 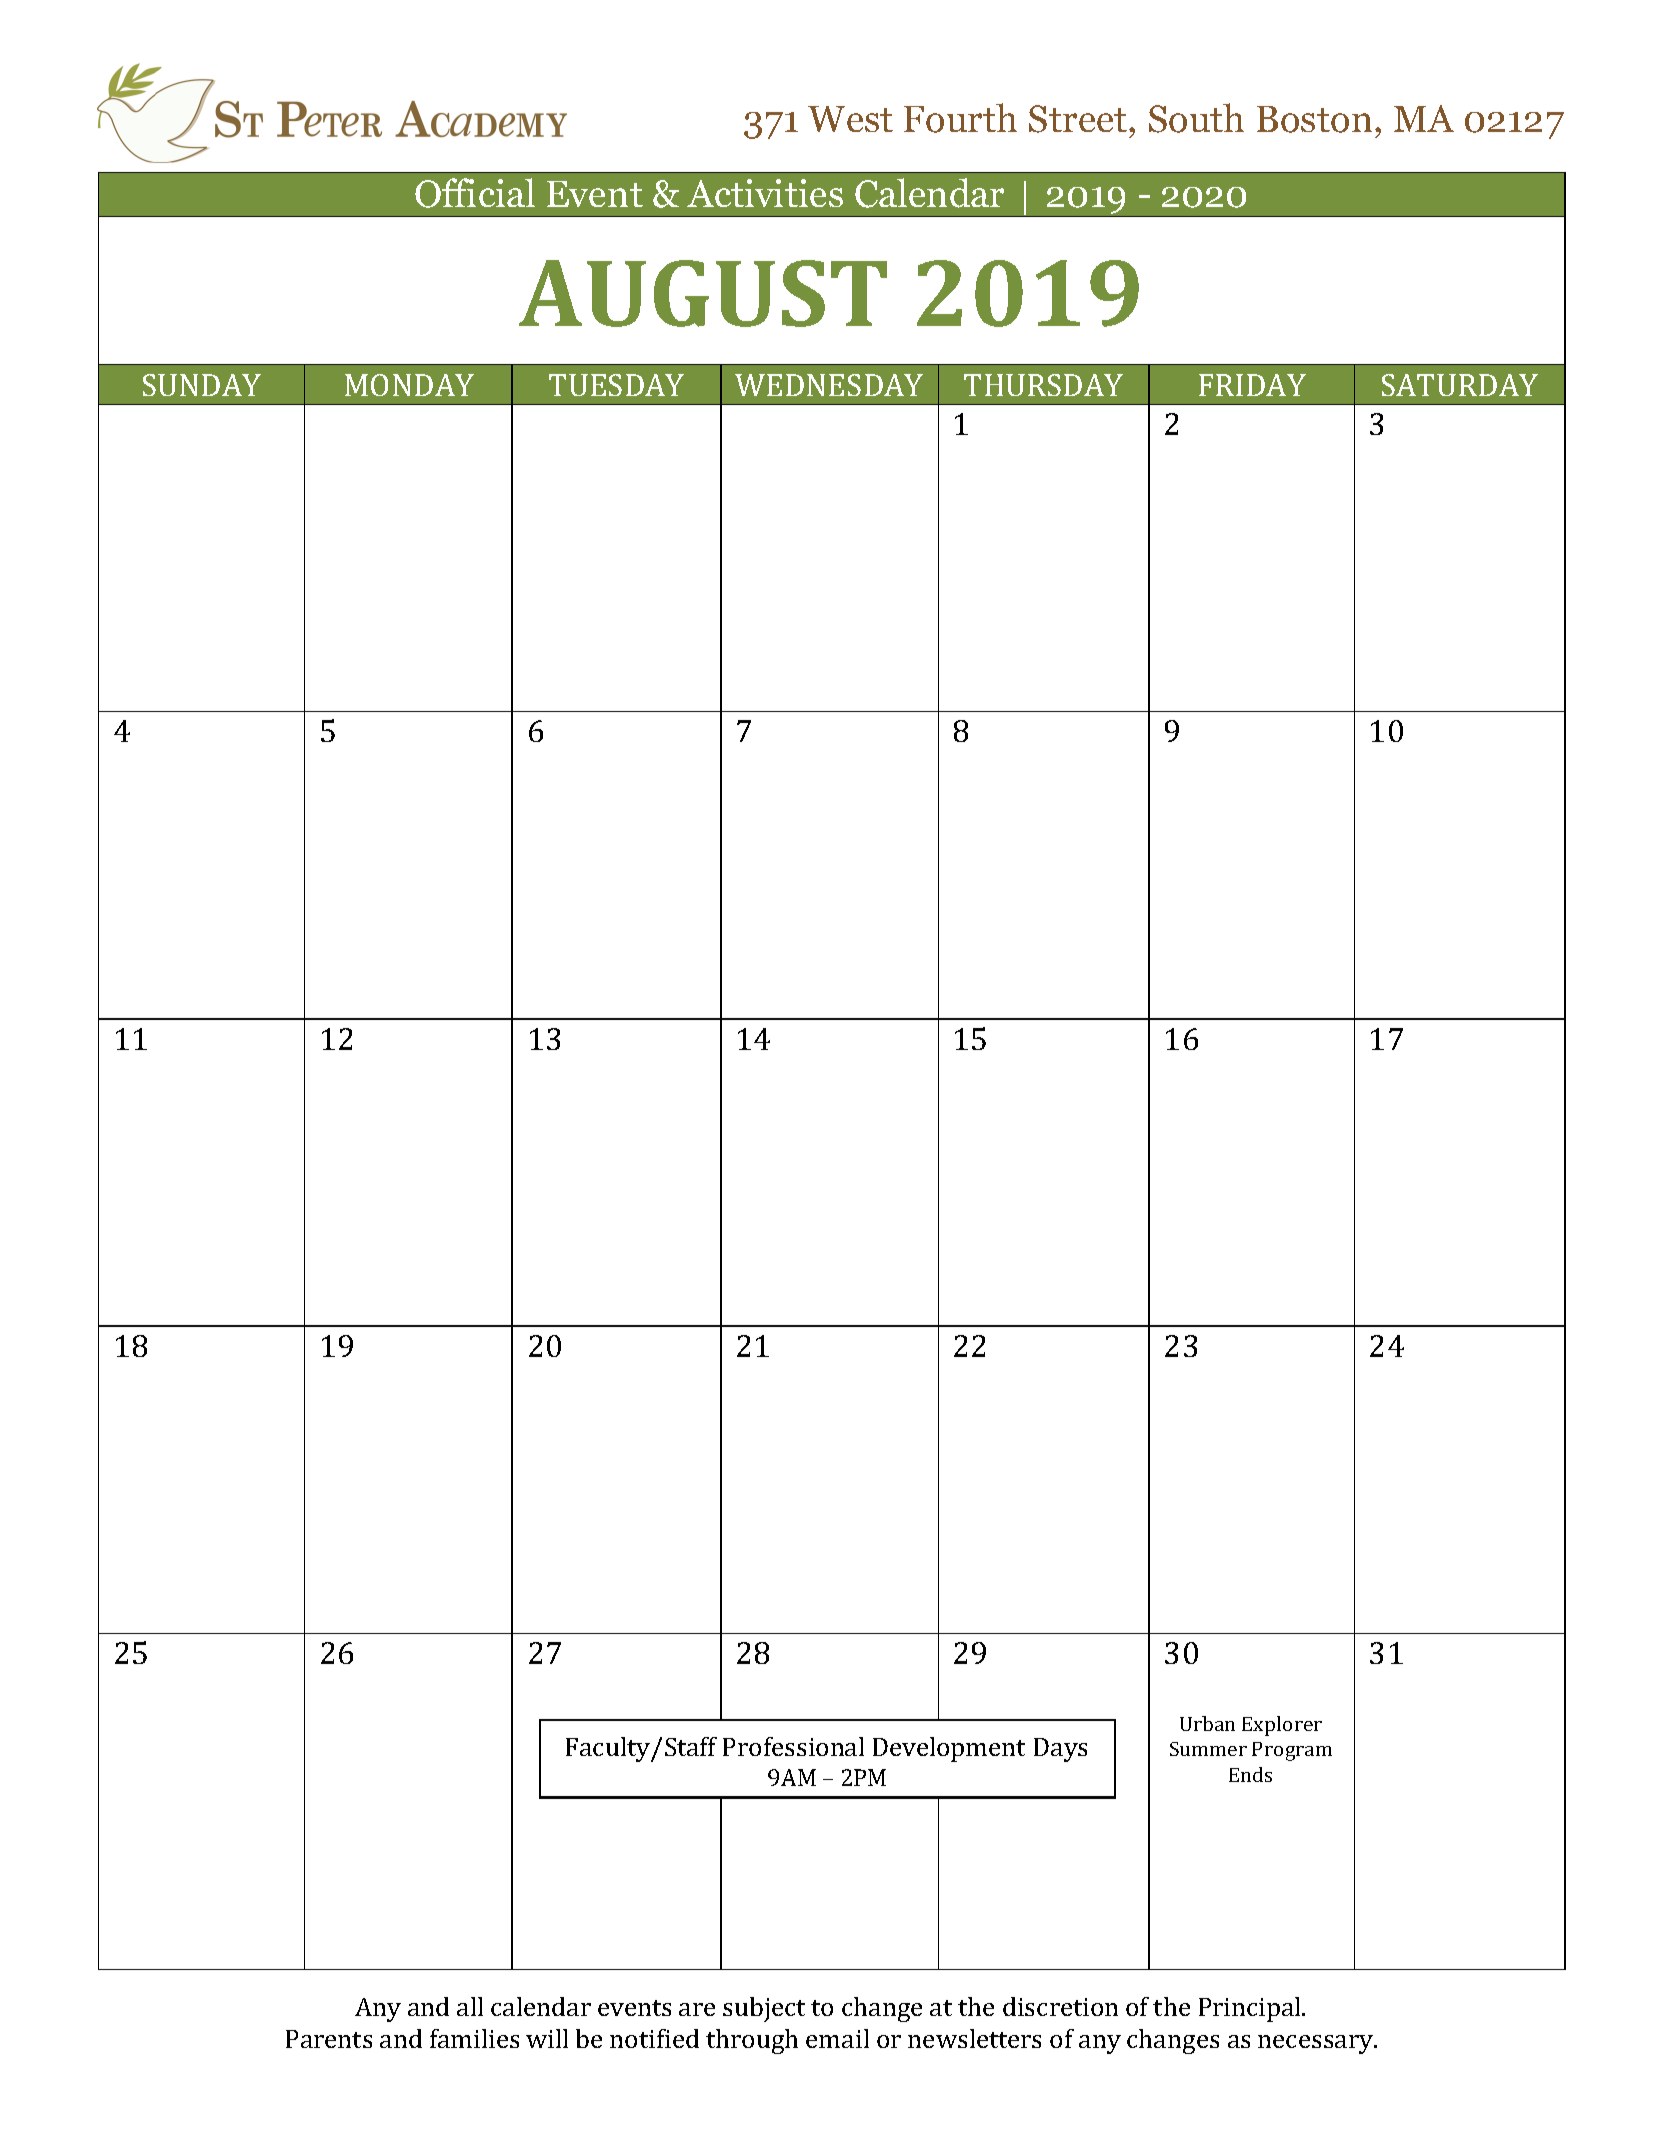 I want to click on Activities, so click(x=765, y=193).
